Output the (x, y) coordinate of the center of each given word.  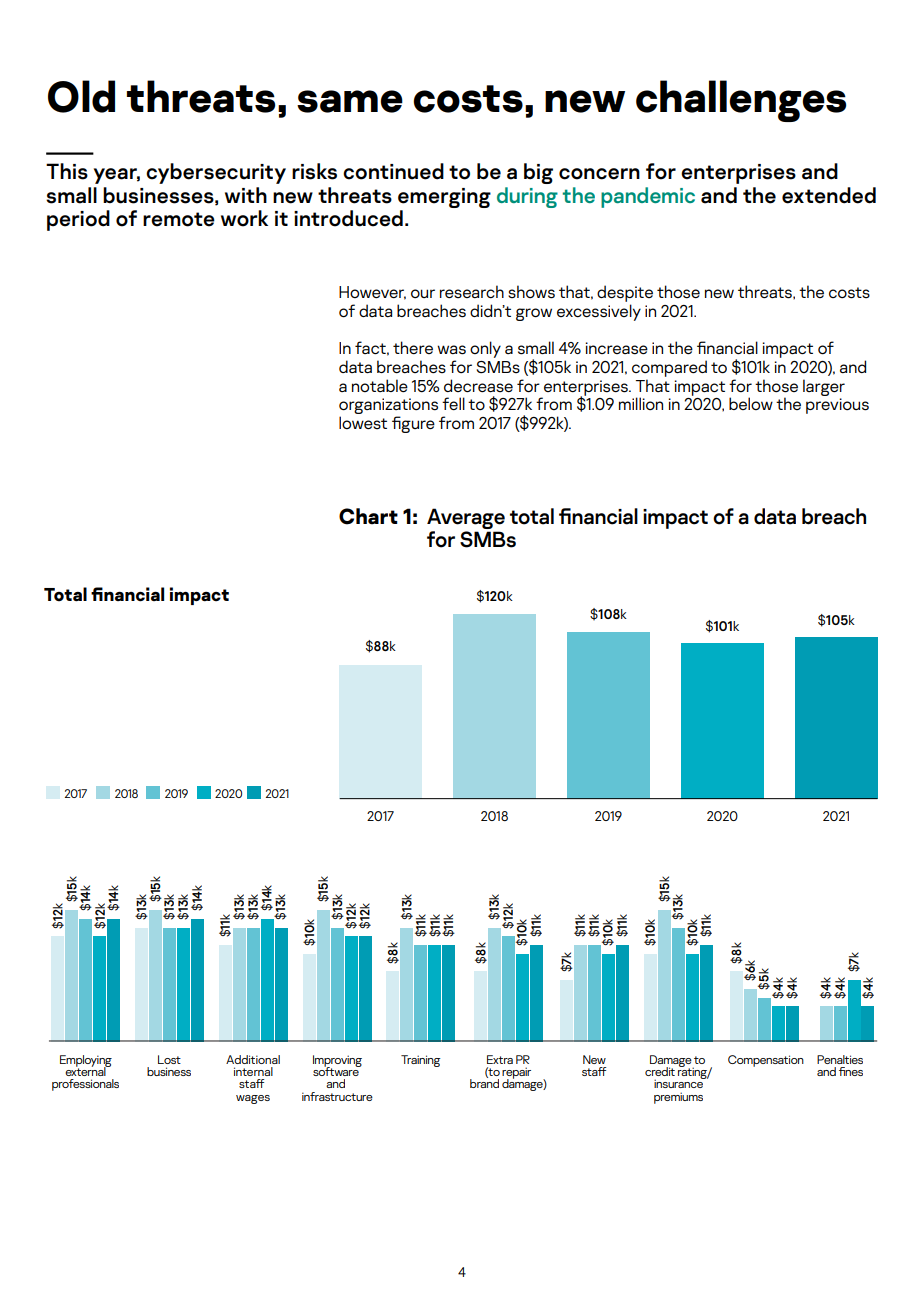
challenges (741, 101)
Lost (169, 1059)
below (751, 403)
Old (81, 96)
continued (393, 171)
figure (413, 424)
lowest (363, 423)
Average (466, 518)
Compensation (766, 1061)
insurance (679, 1083)
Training (421, 1061)
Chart (368, 516)
